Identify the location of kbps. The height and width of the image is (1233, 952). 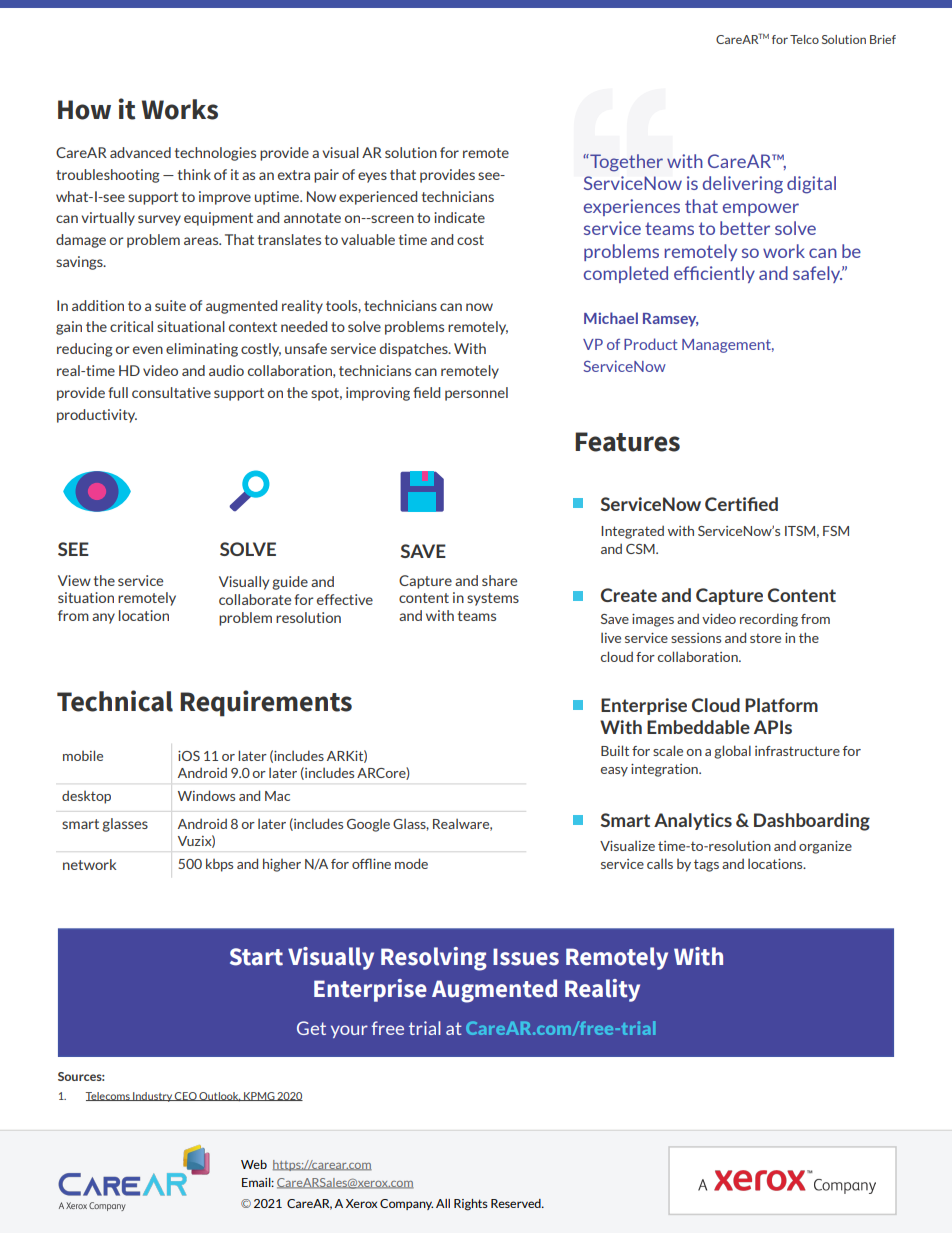
(219, 865).
